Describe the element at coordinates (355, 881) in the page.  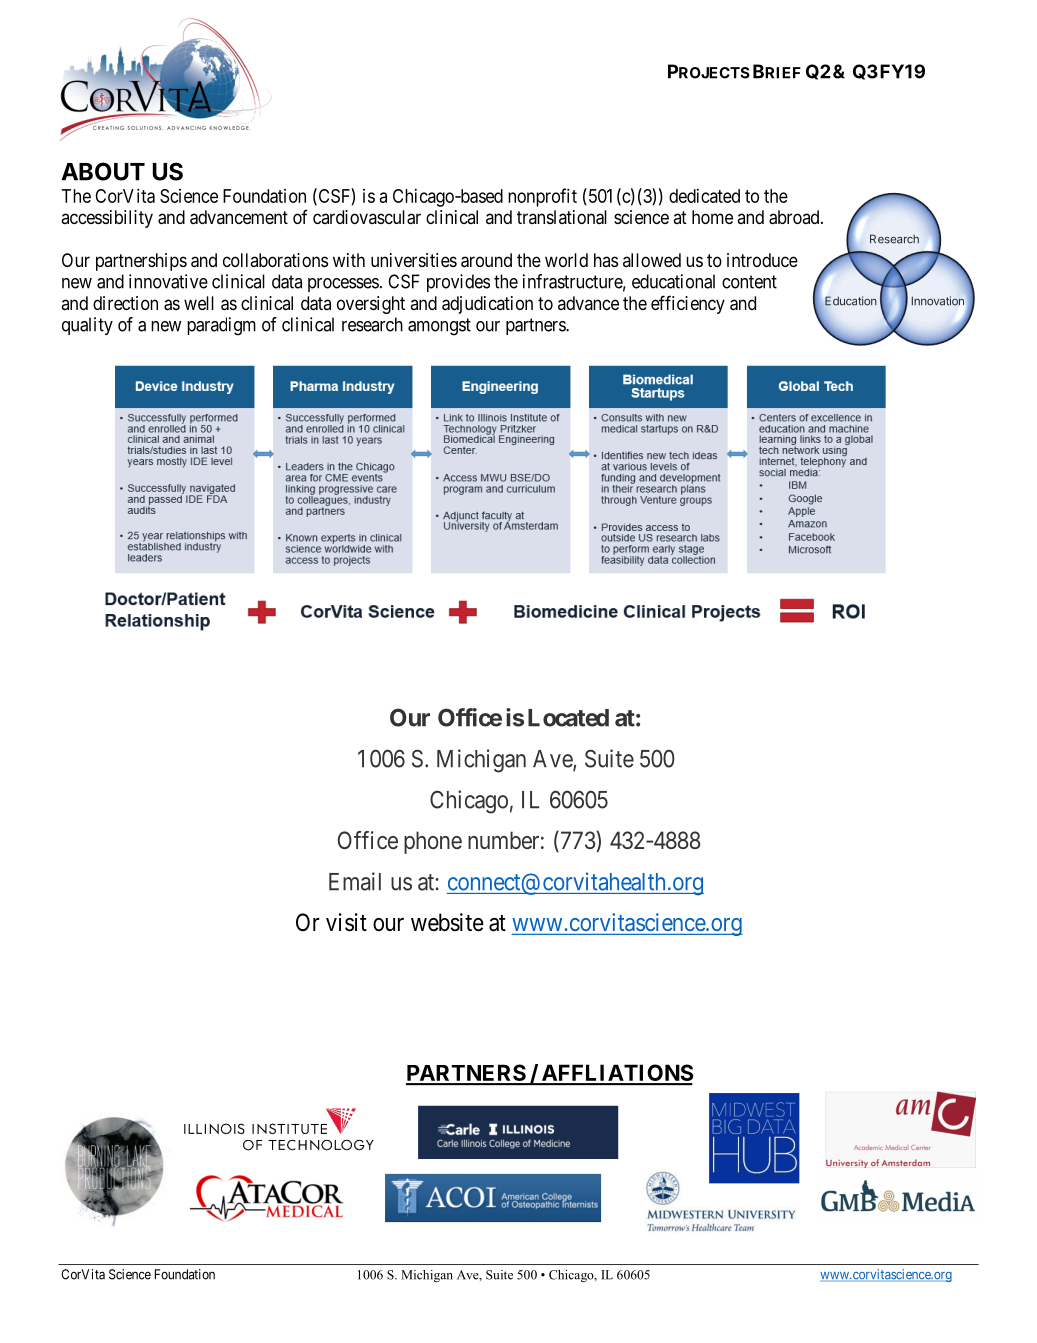
I see `Email` at that location.
